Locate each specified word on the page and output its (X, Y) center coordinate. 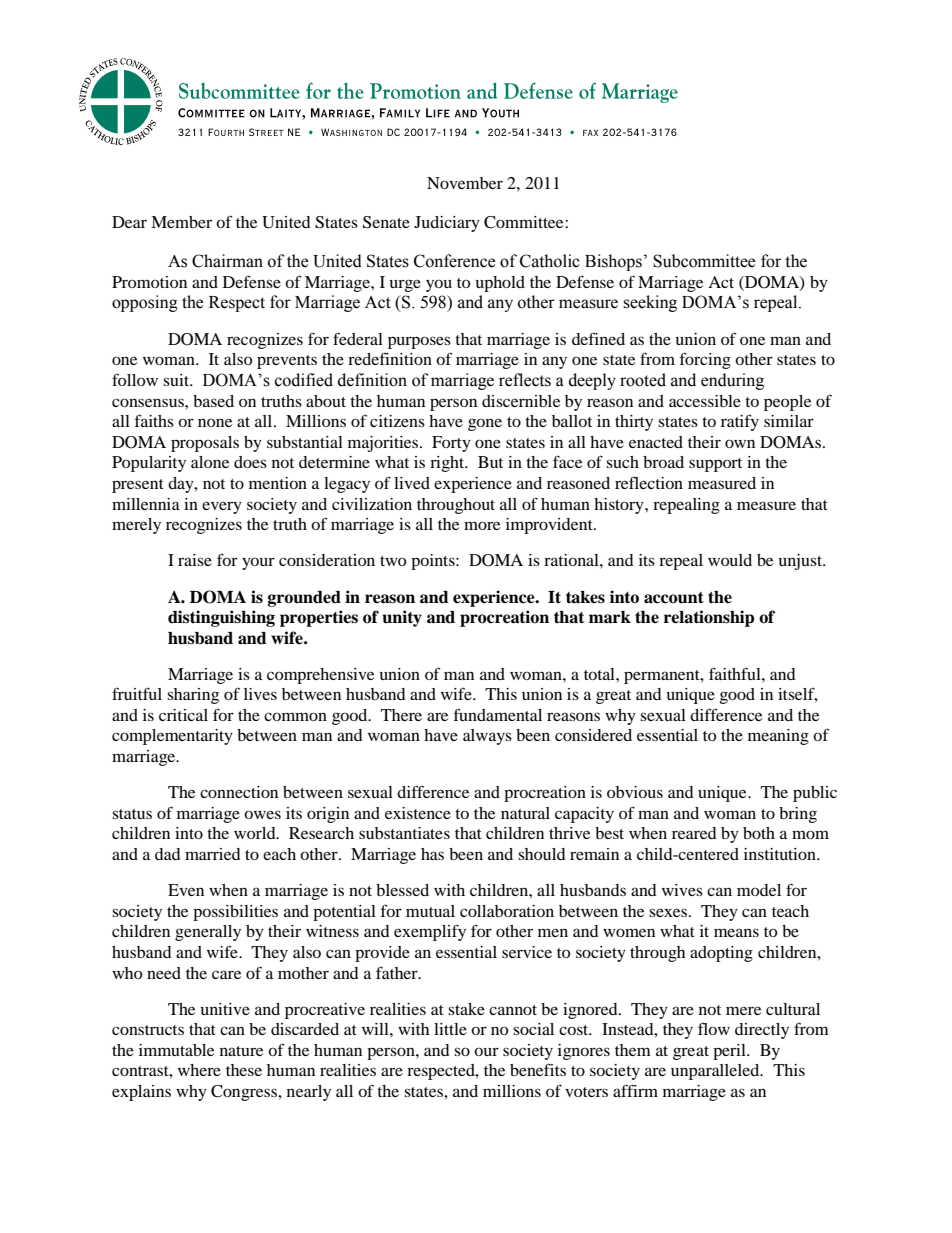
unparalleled (716, 1072)
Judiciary (447, 224)
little (450, 1029)
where (199, 1070)
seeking (650, 303)
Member (181, 222)
